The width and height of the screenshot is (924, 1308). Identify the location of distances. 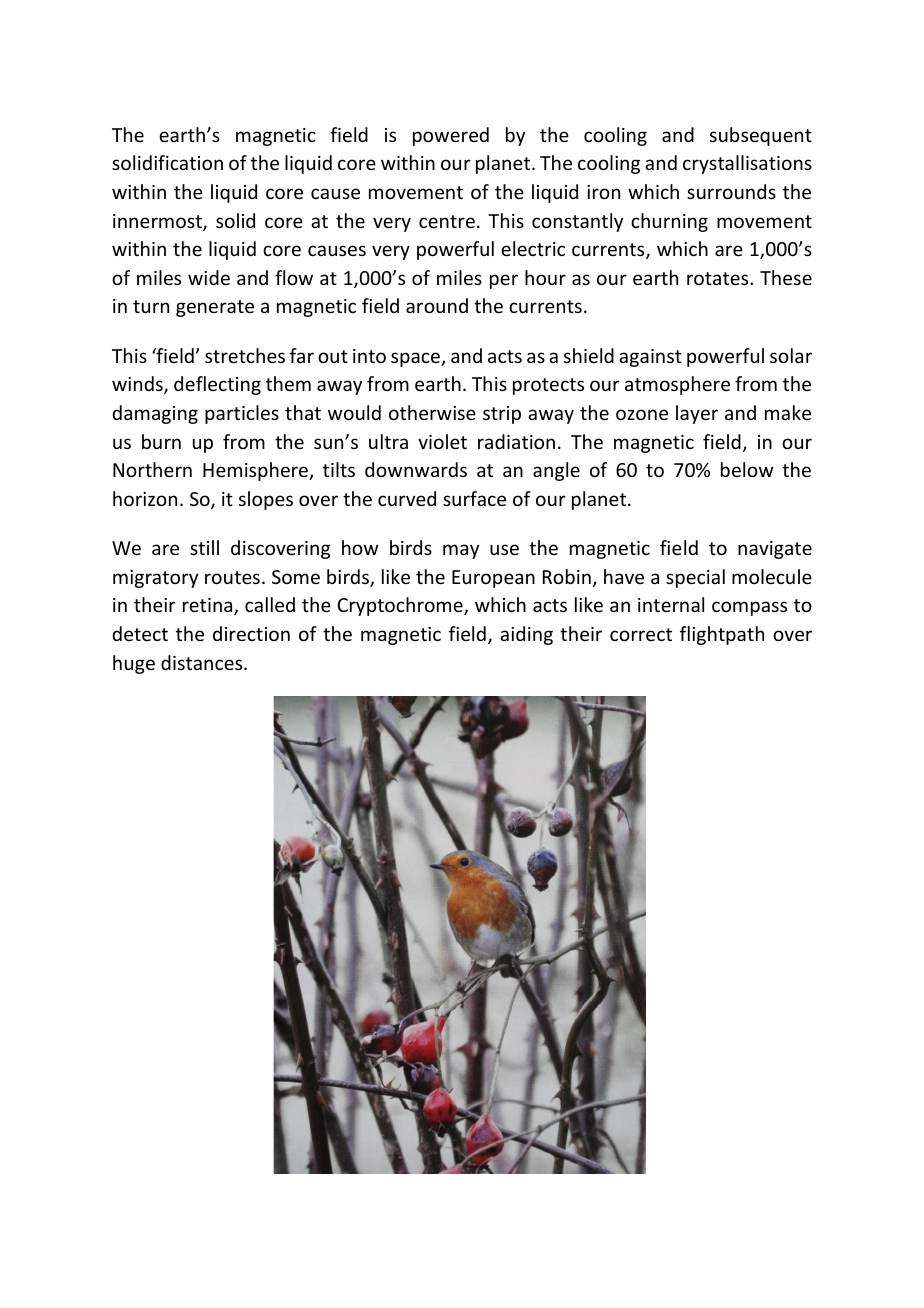
(203, 662).
